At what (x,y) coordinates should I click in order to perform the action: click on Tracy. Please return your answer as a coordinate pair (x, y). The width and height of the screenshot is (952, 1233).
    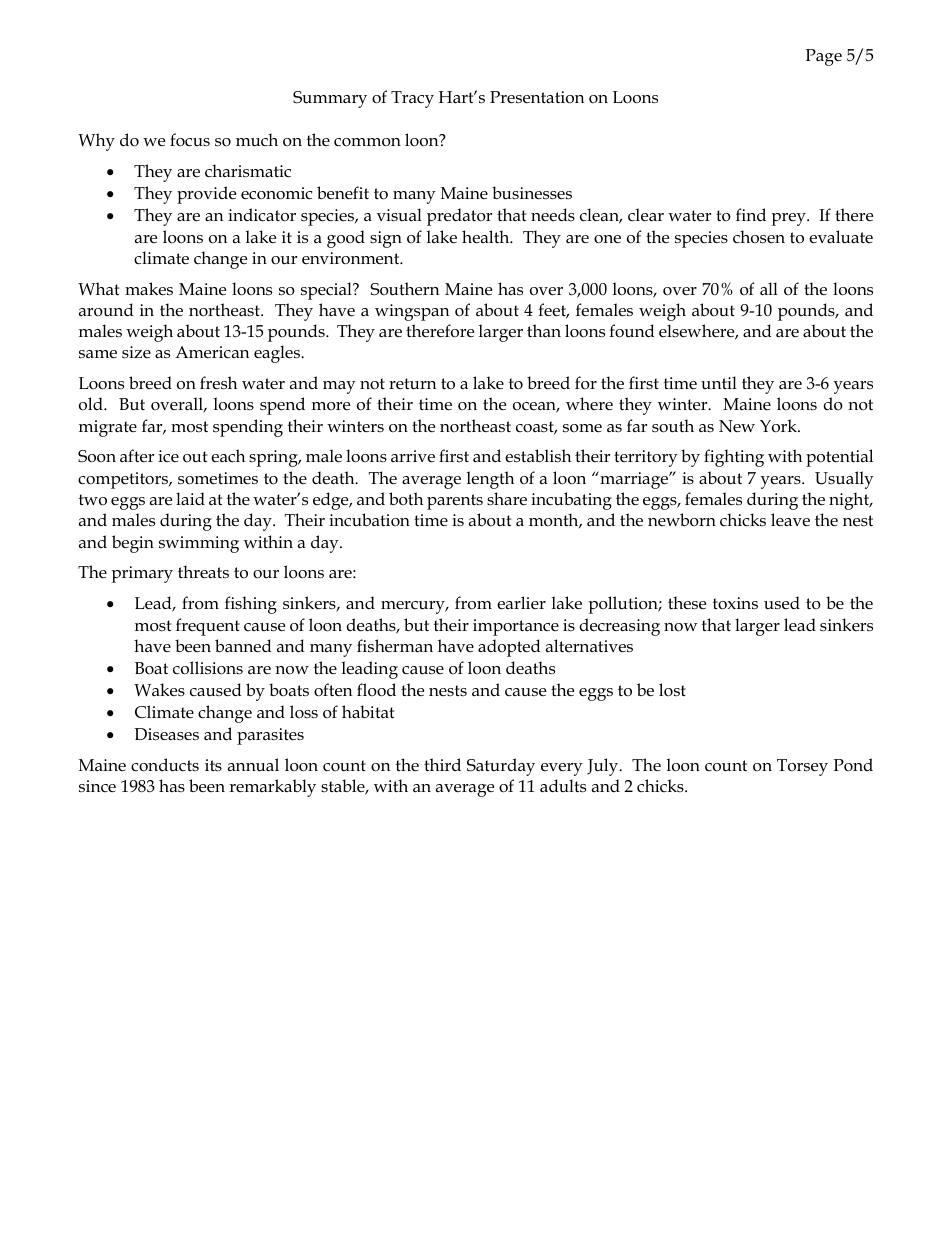
    Looking at the image, I should click on (412, 99).
